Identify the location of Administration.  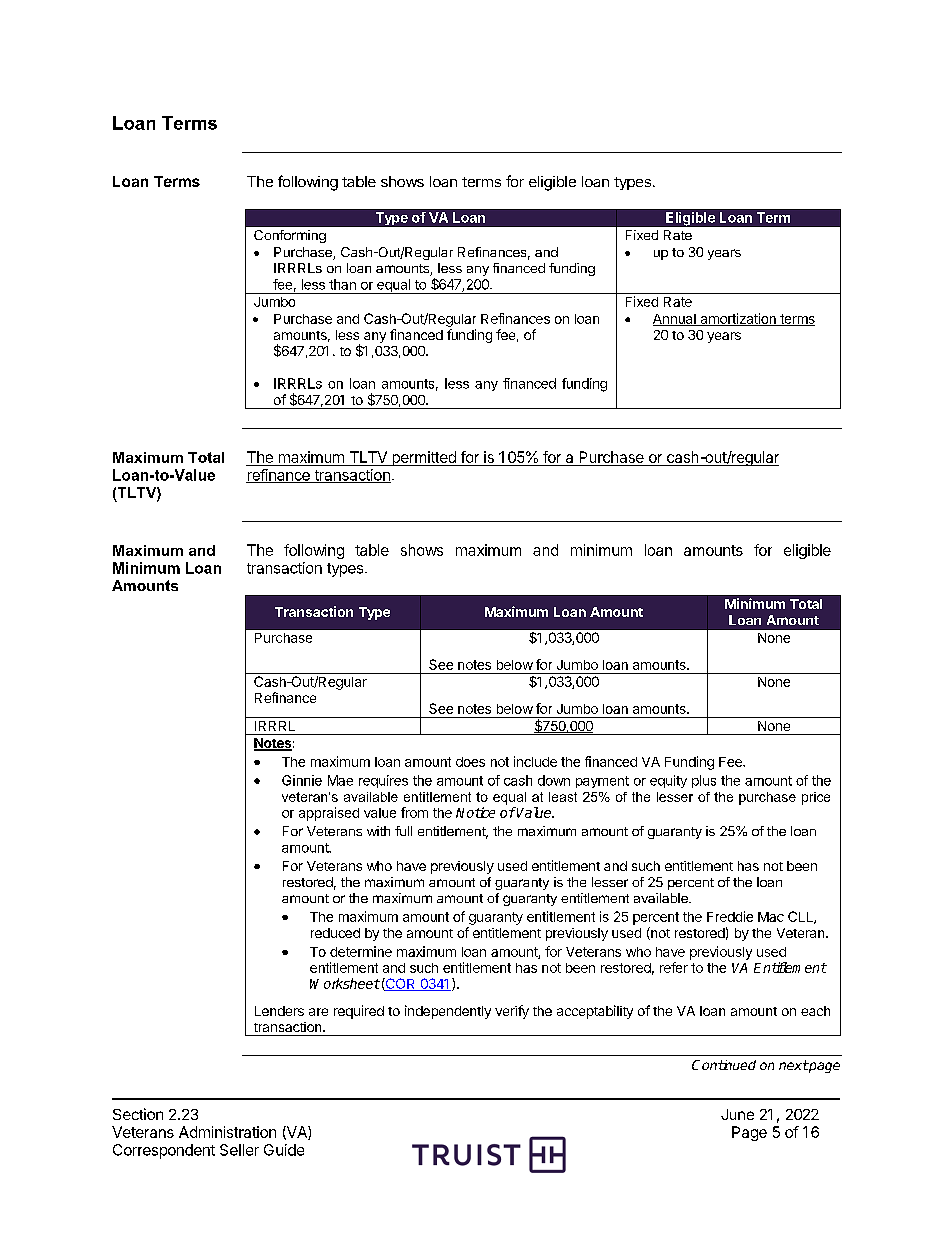
(227, 1132).
